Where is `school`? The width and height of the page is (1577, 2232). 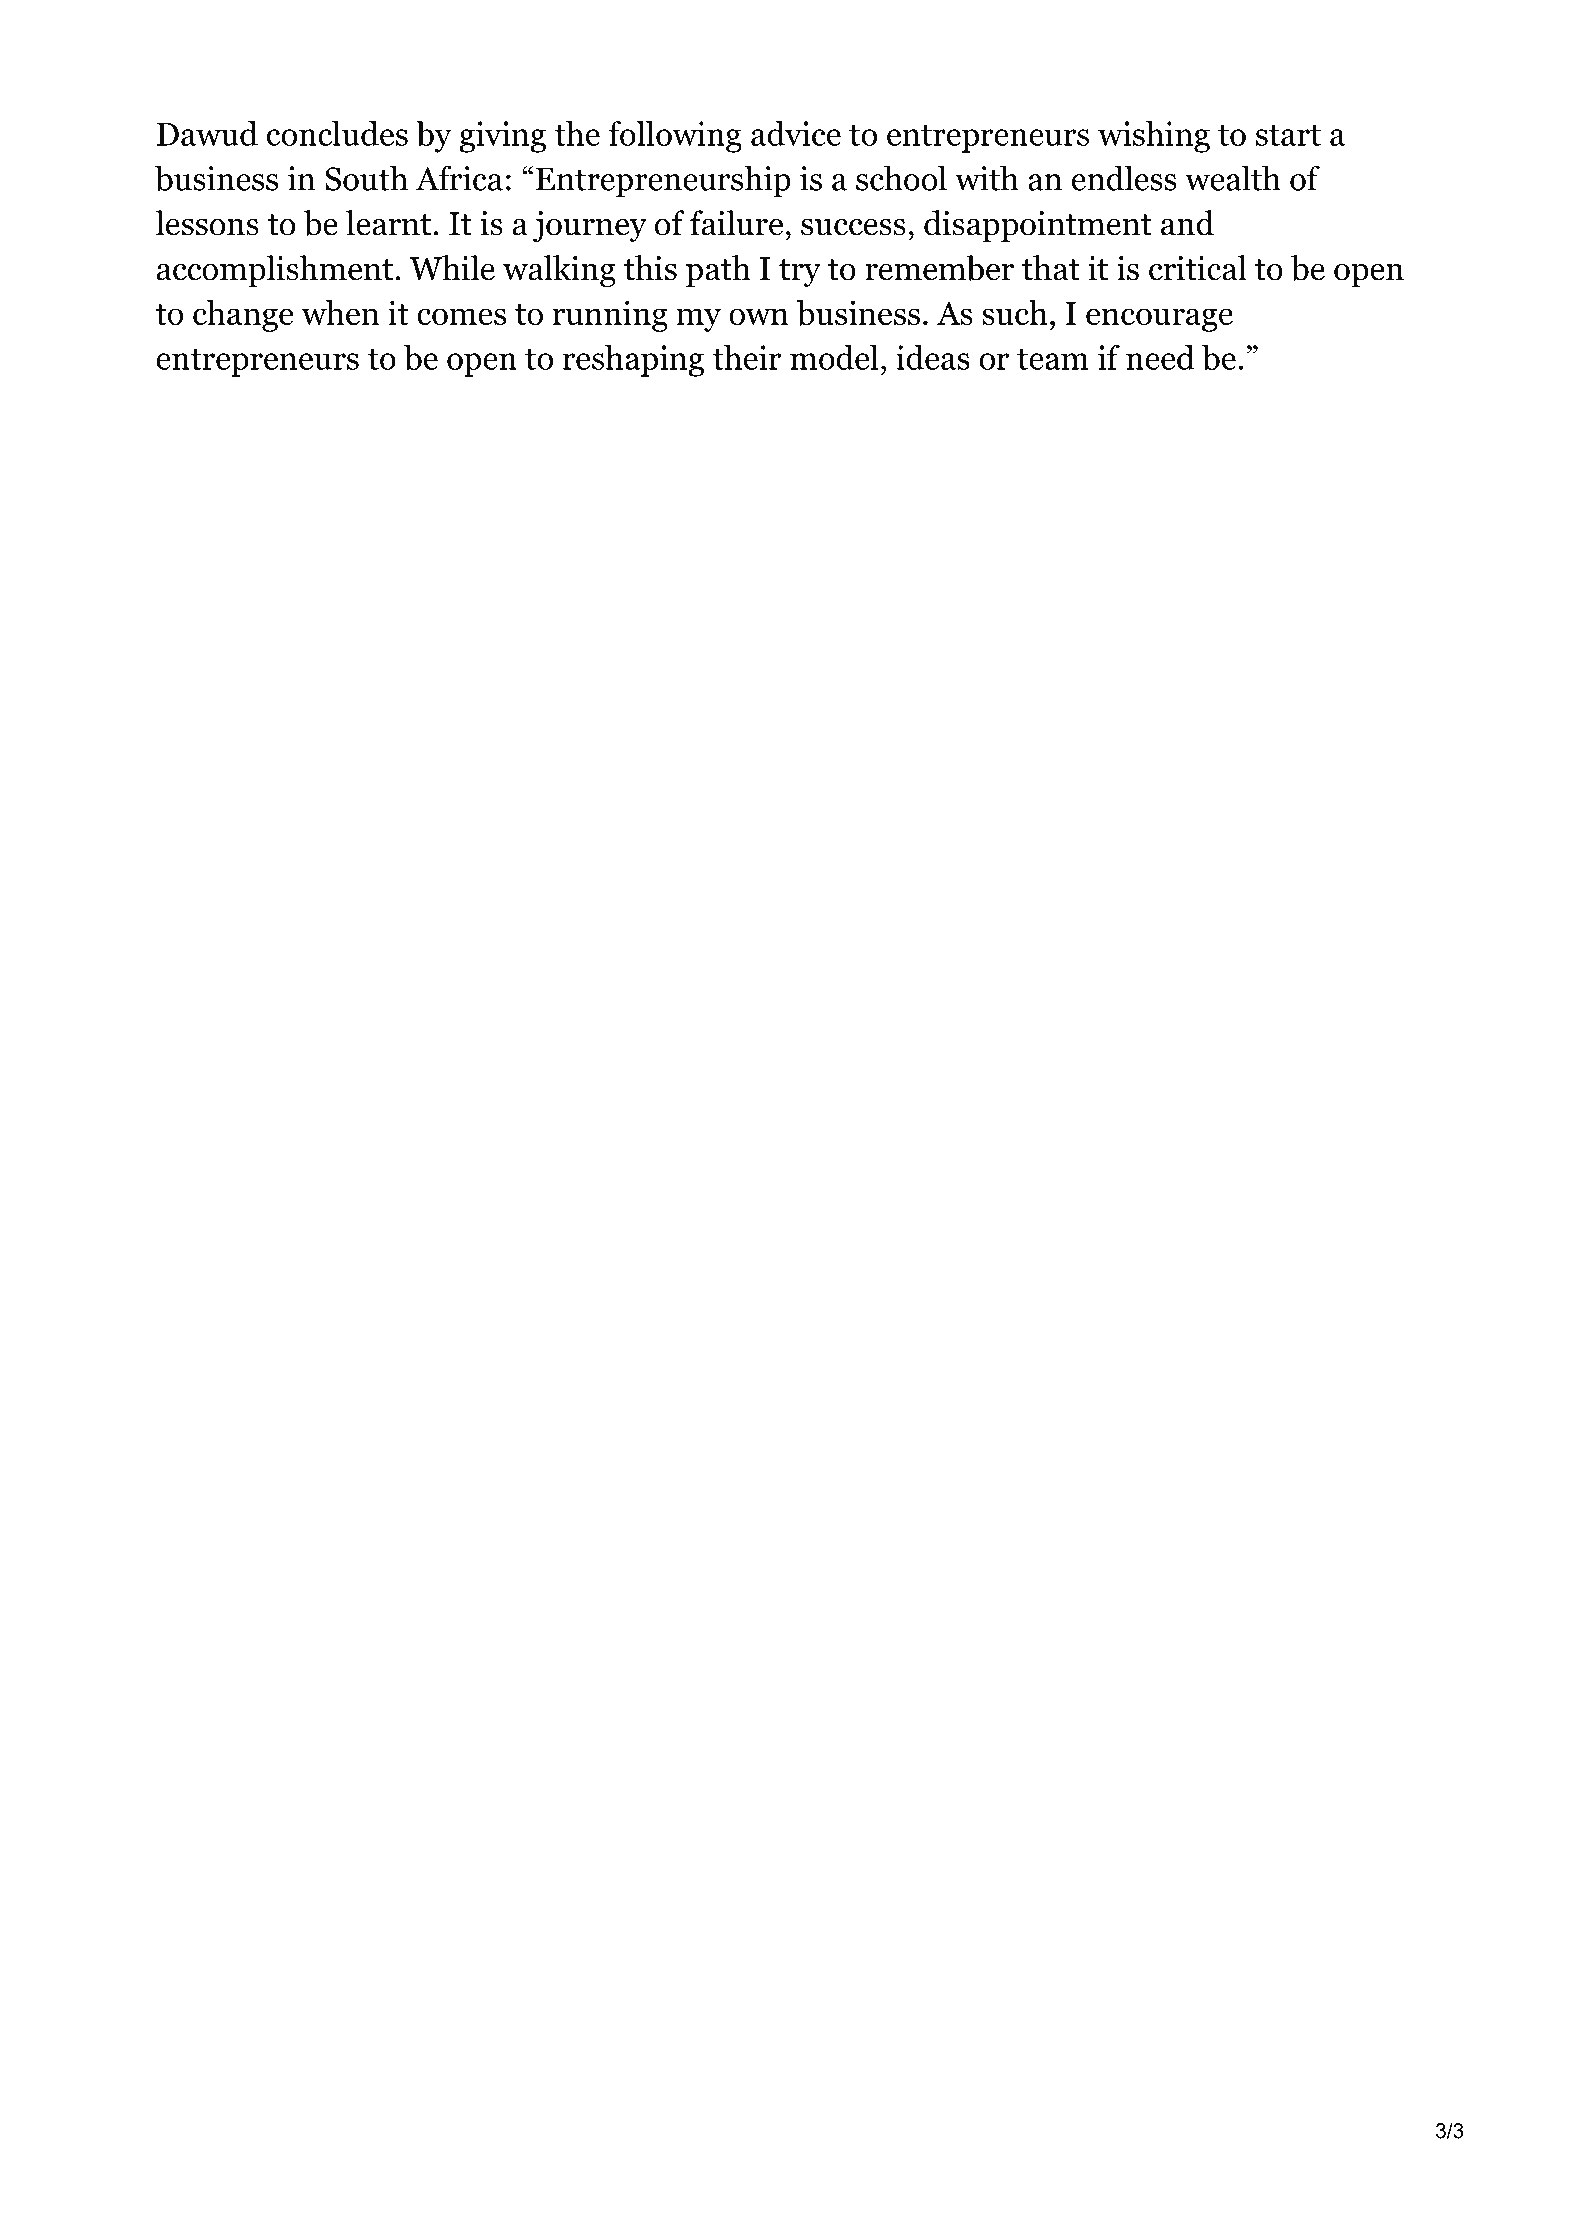 school is located at coordinates (901, 178).
